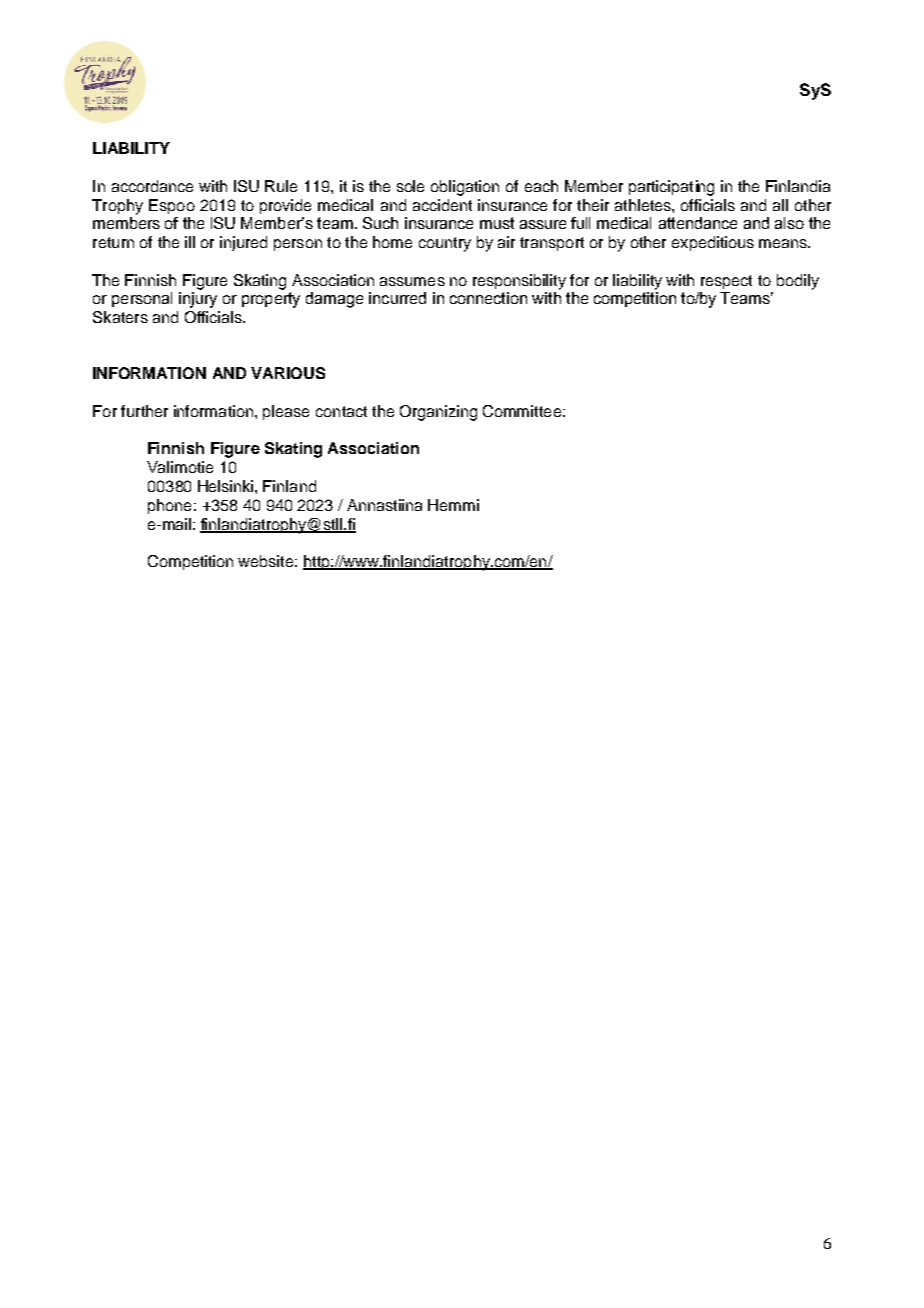 The width and height of the screenshot is (924, 1308). What do you see at coordinates (726, 282) in the screenshot?
I see `respect` at bounding box center [726, 282].
